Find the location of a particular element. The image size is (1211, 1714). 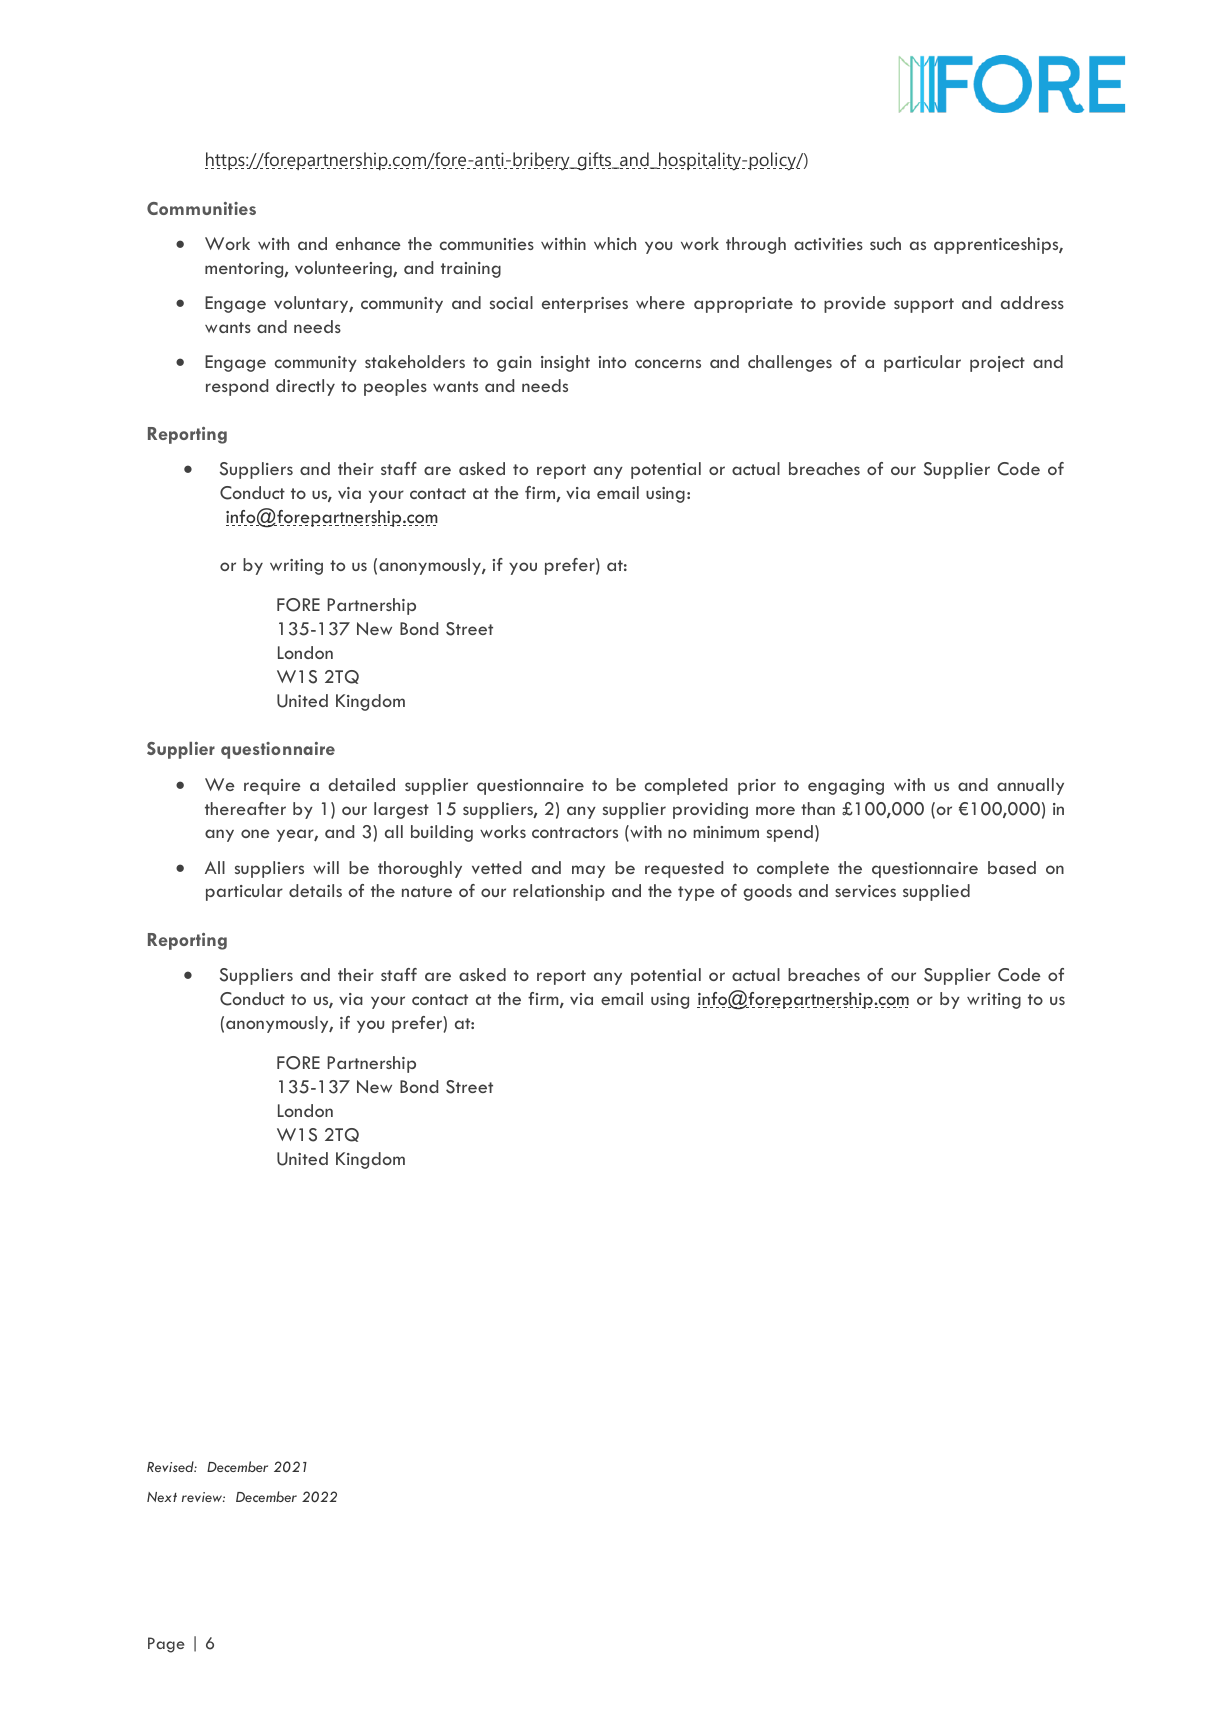

enterprises is located at coordinates (585, 305).
